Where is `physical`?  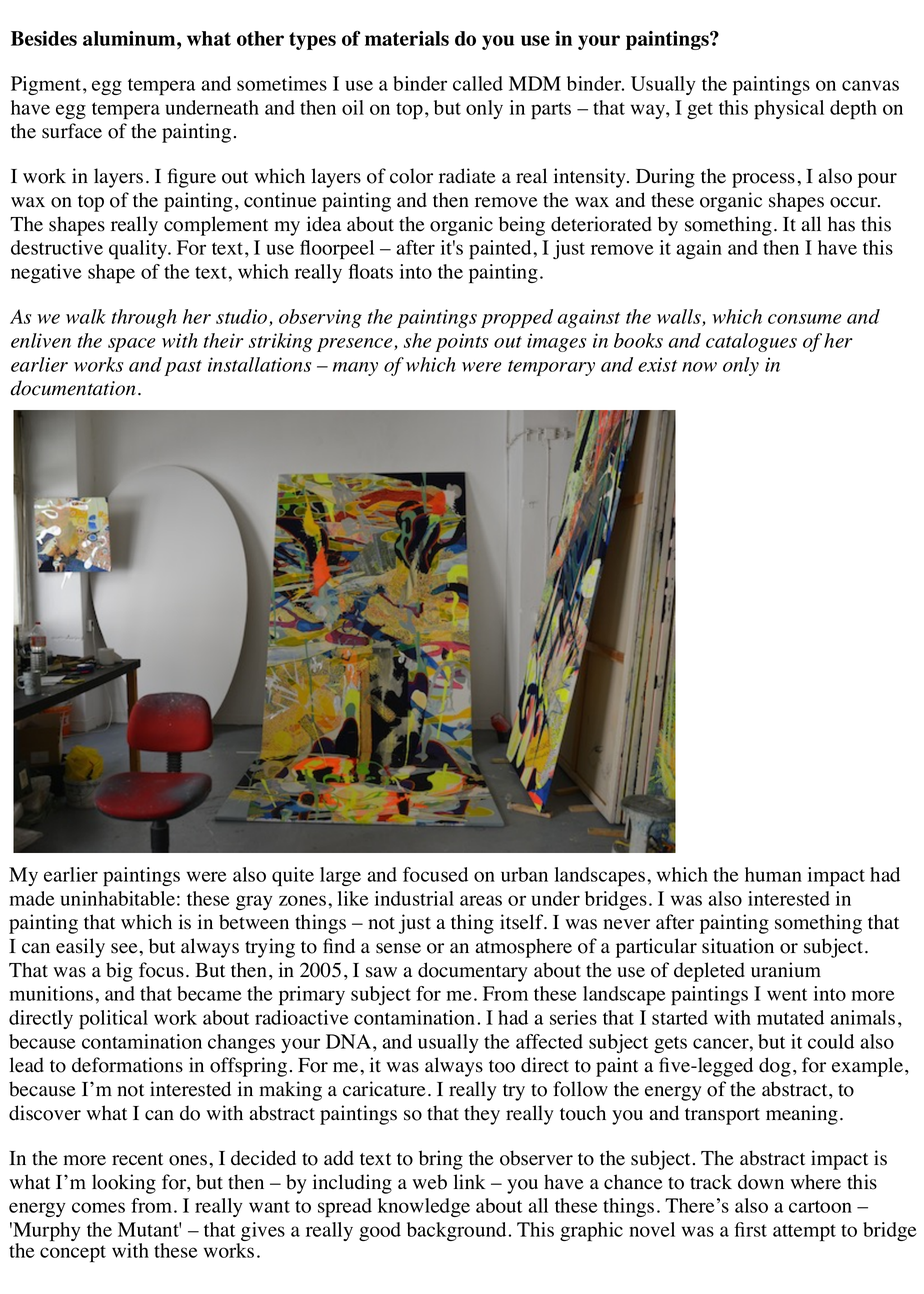 physical is located at coordinates (789, 110).
